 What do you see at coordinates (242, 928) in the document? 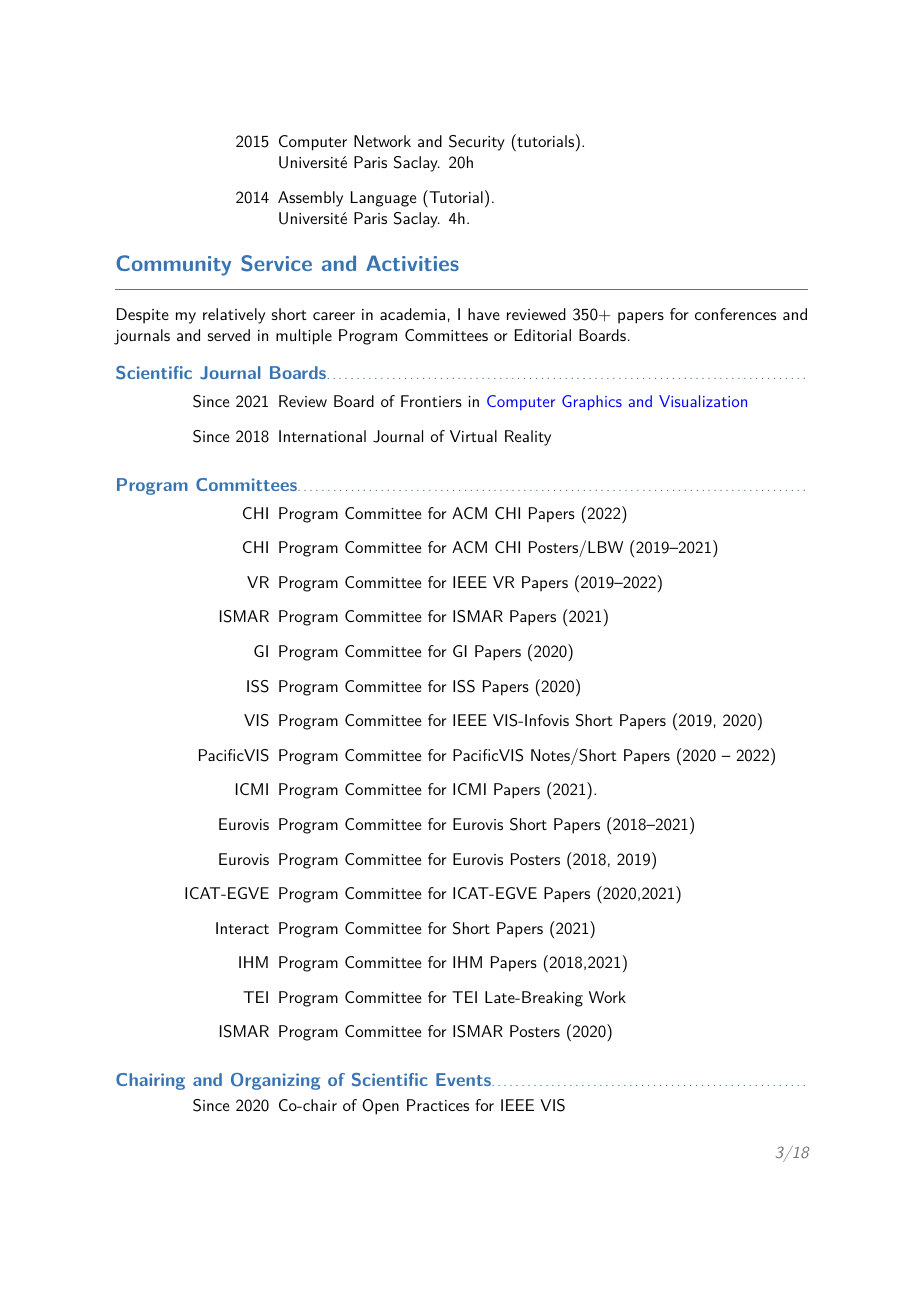
I see `Interact` at bounding box center [242, 928].
